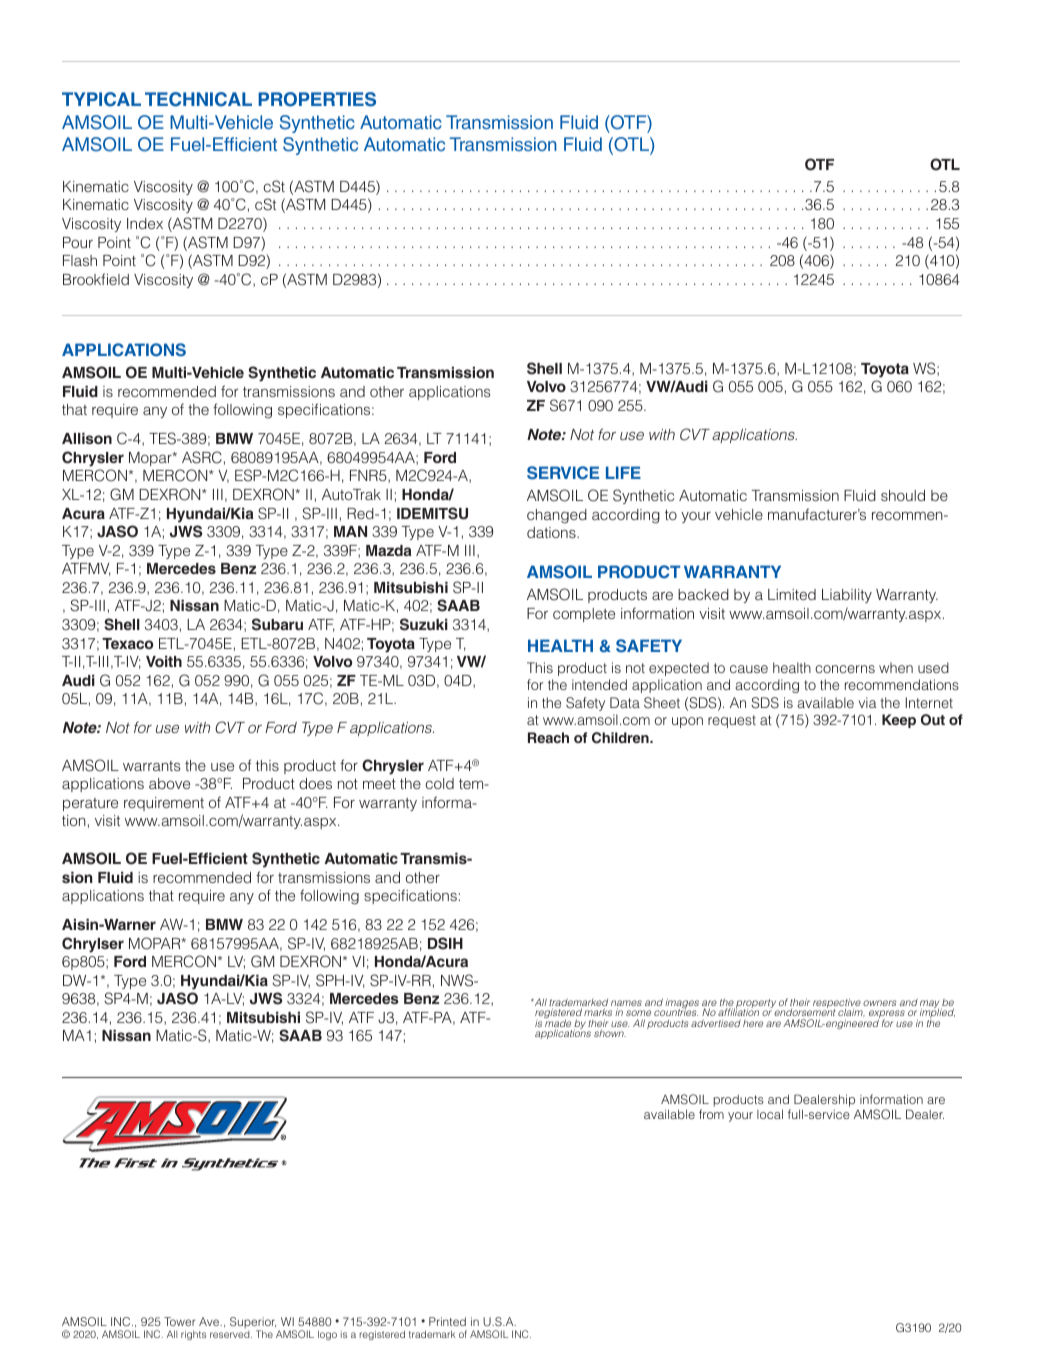 The height and width of the image is (1362, 1053). Describe the element at coordinates (623, 472) in the image. I see `LIFE` at that location.
